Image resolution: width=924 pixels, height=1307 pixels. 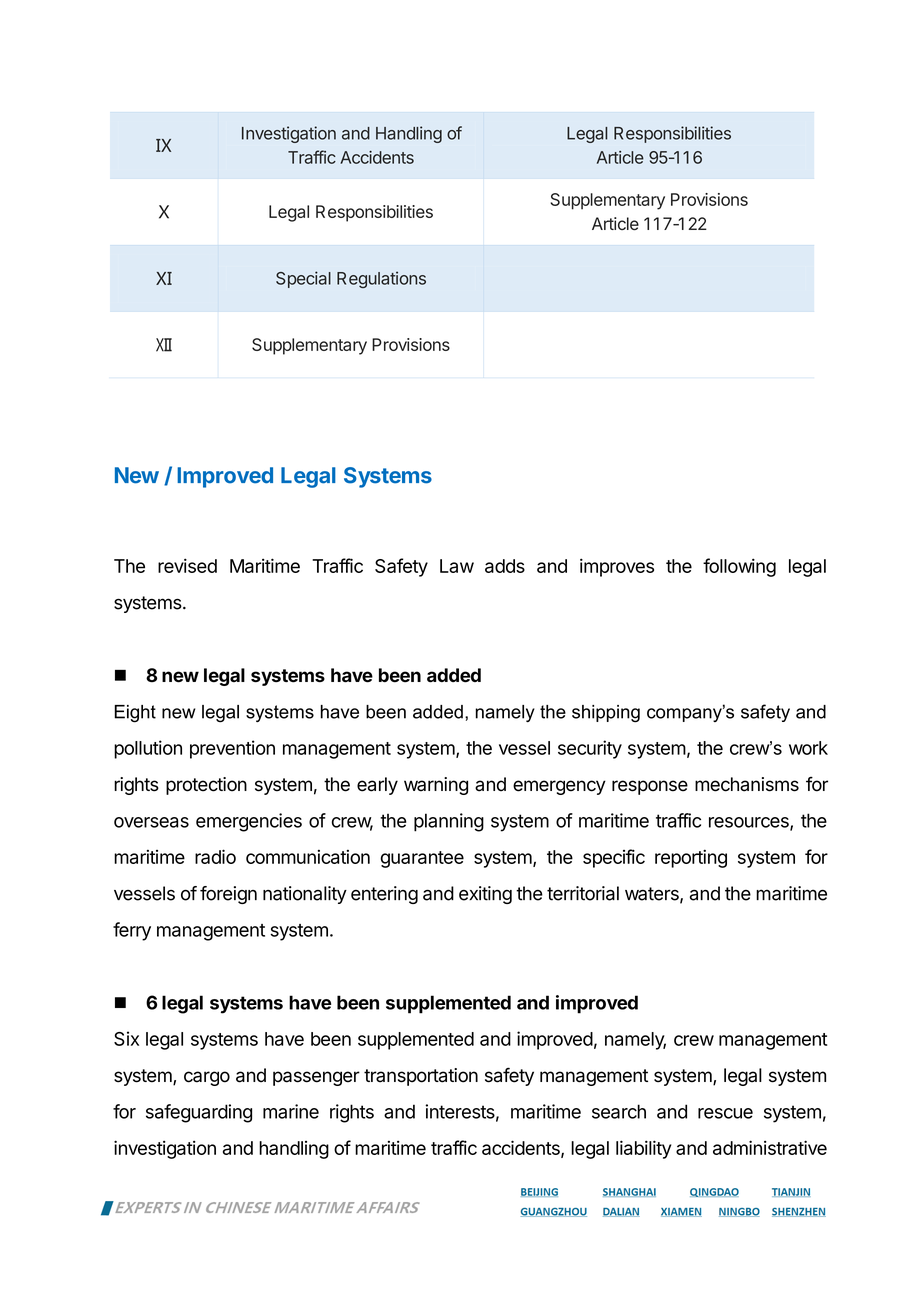 What do you see at coordinates (739, 567) in the screenshot?
I see `following` at bounding box center [739, 567].
